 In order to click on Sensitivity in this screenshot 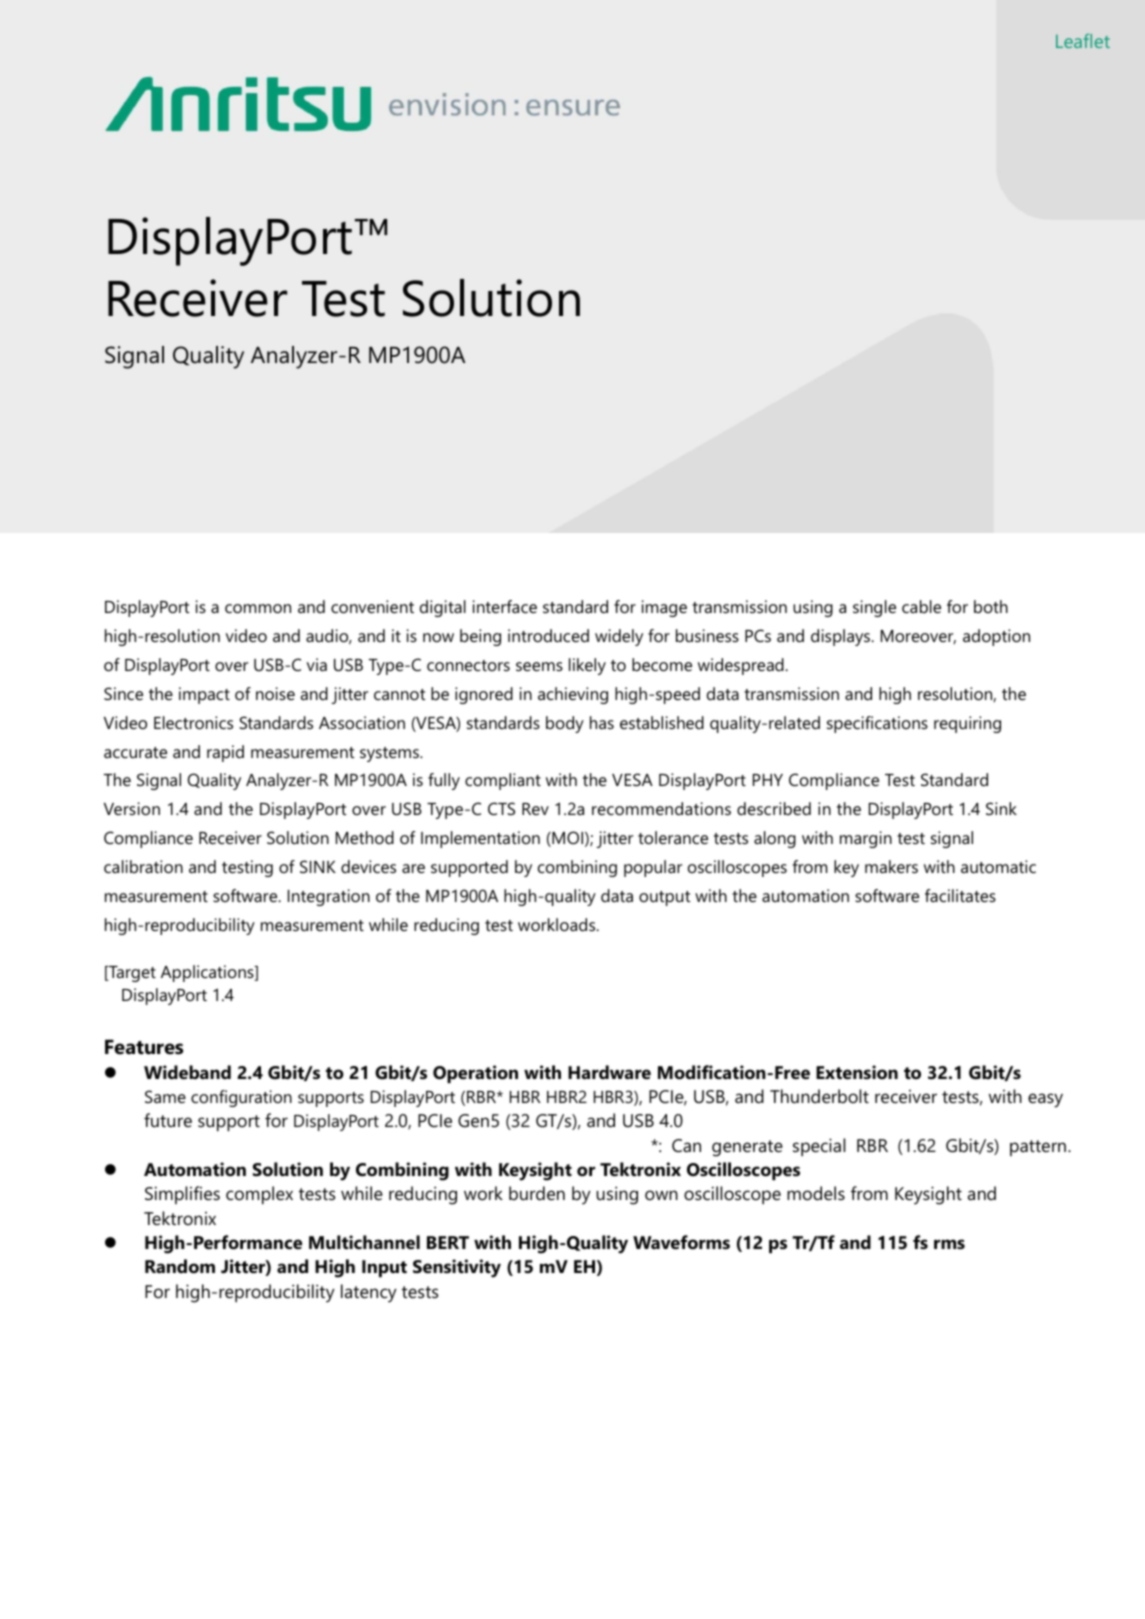, I will do `click(457, 1268)`.
